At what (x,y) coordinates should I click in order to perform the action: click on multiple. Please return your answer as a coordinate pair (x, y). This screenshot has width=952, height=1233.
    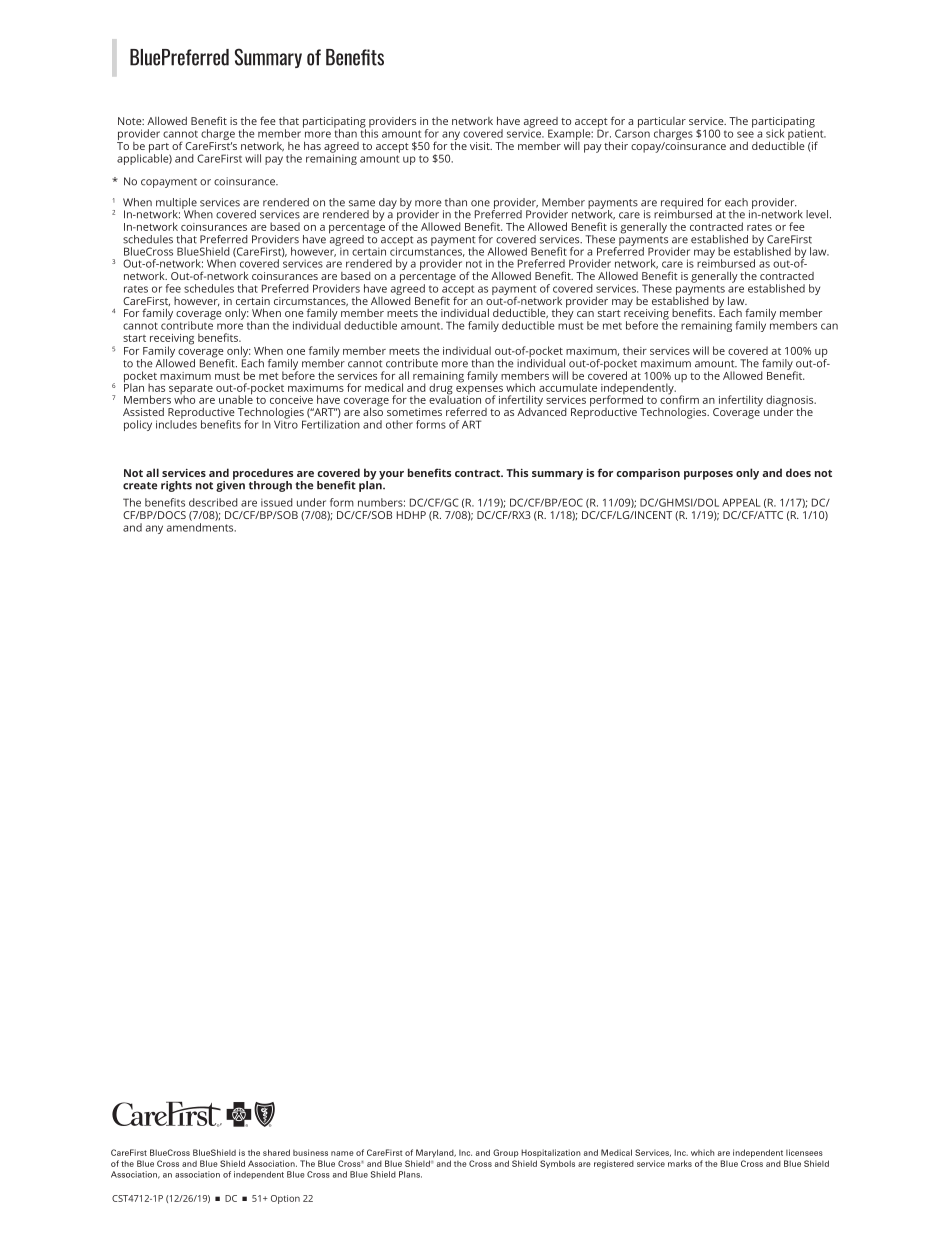
    Looking at the image, I should click on (176, 204).
